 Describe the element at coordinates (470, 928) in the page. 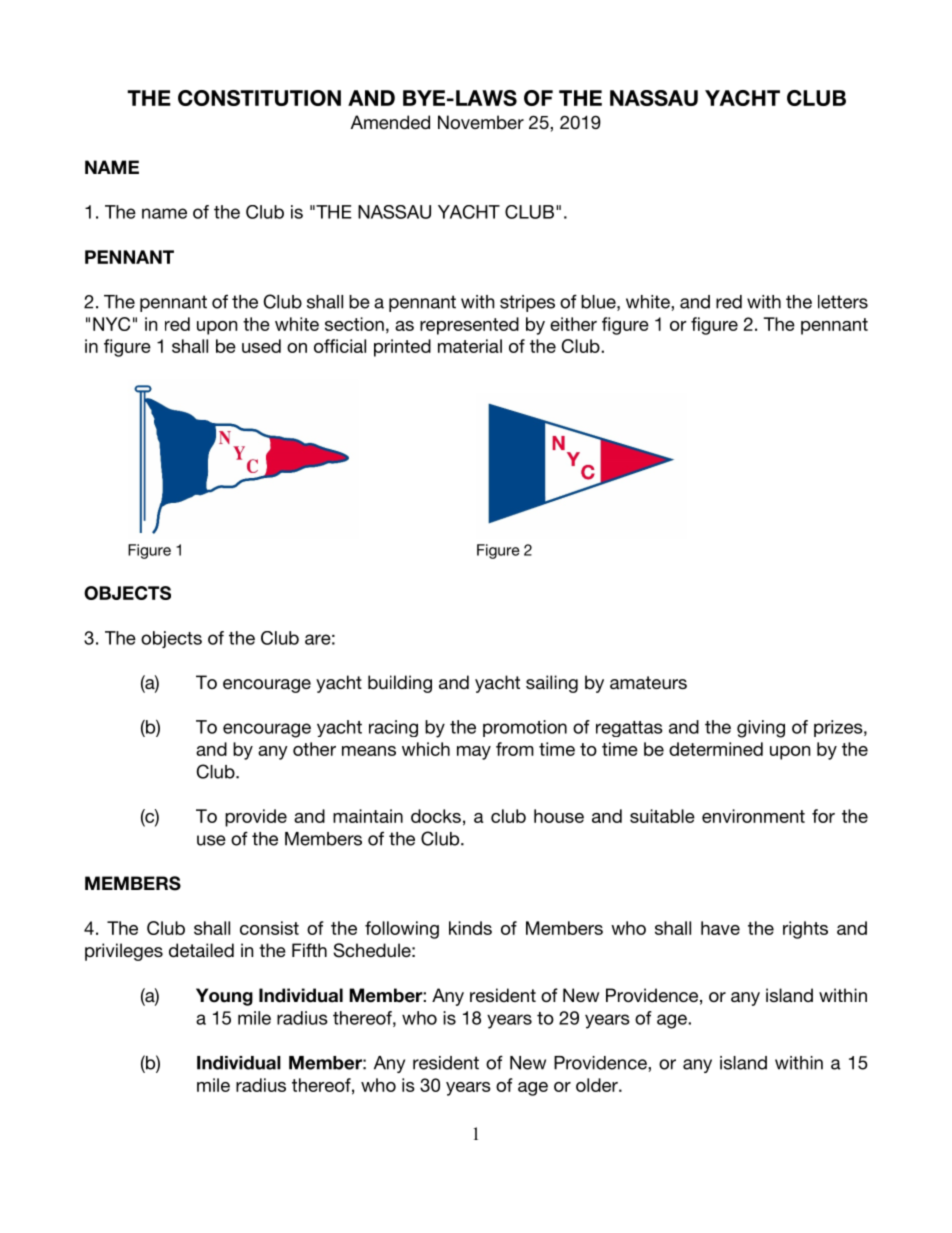

I see `kinds` at that location.
